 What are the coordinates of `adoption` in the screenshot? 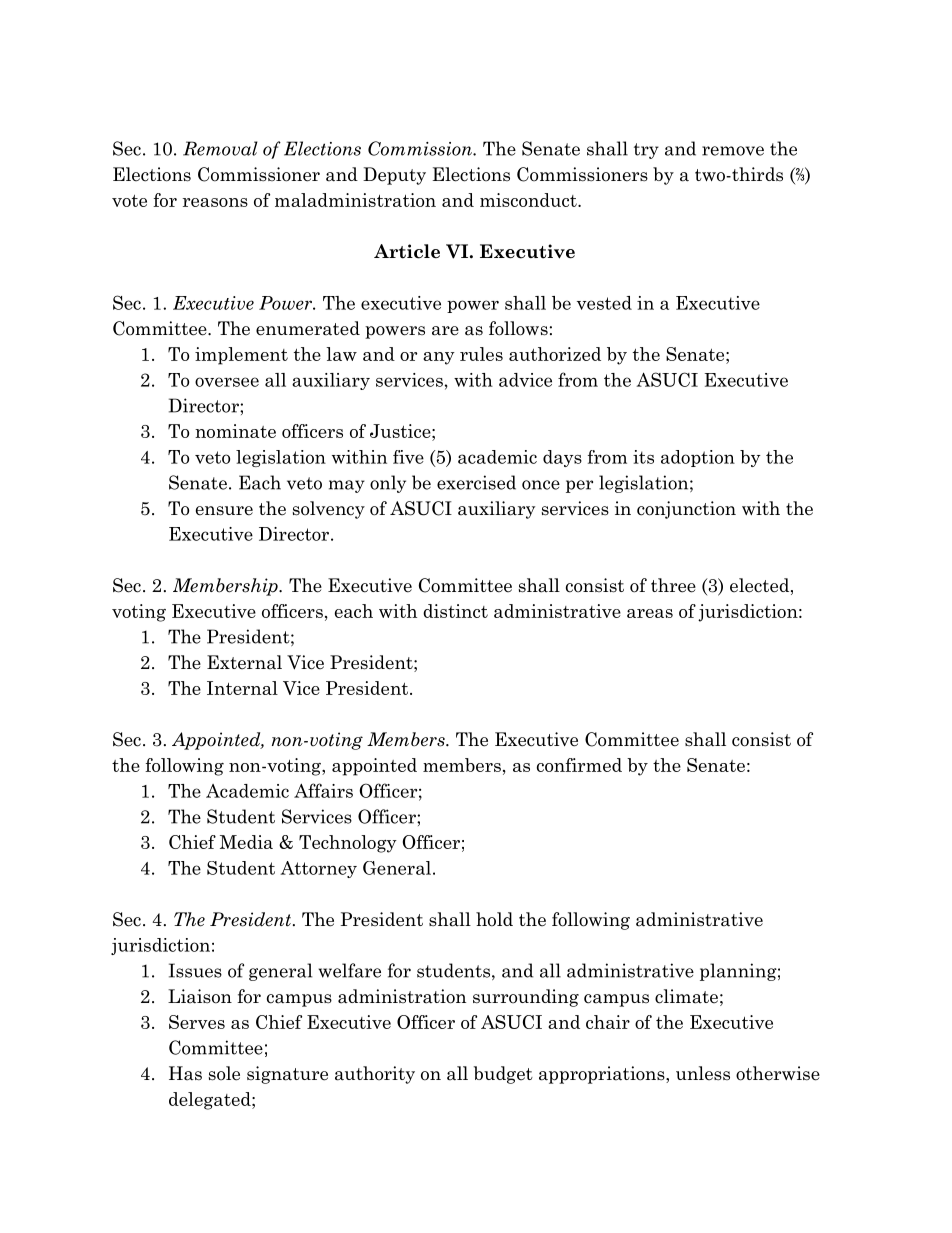 It's located at (698, 458).
